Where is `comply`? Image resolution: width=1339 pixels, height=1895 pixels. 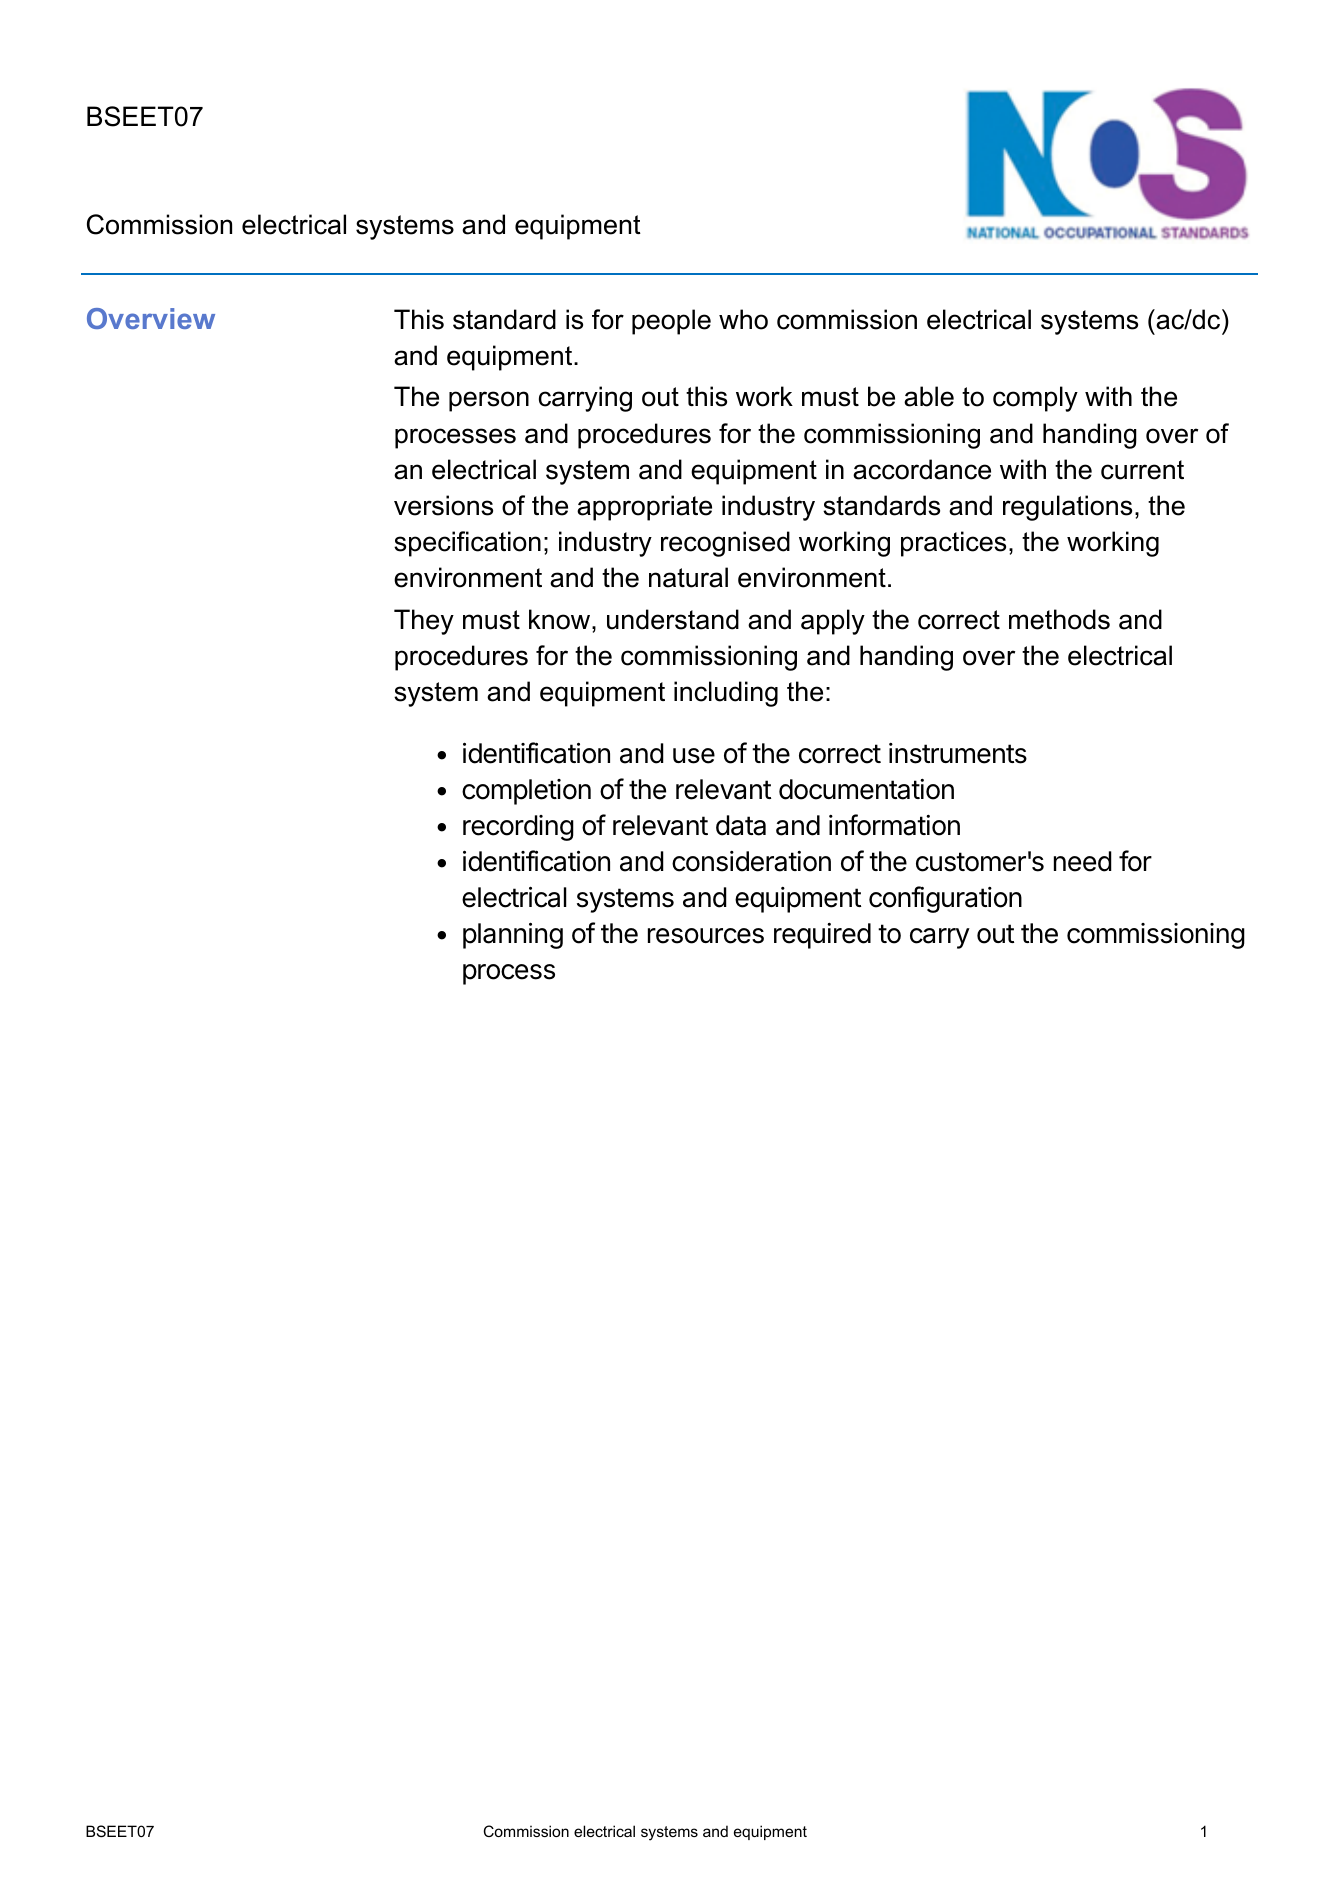
comply is located at coordinates (1035, 399).
